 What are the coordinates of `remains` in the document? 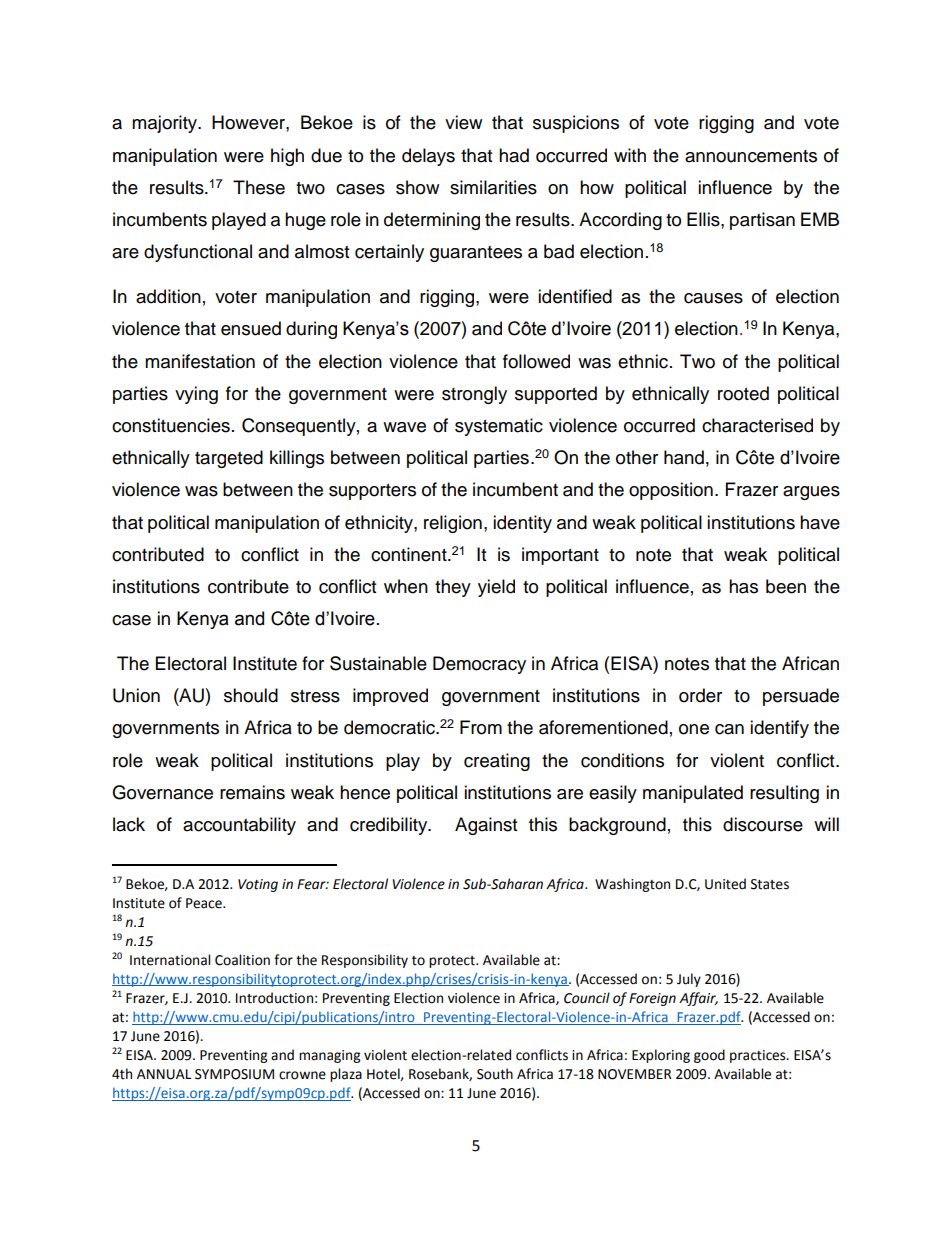 It's located at (252, 792).
